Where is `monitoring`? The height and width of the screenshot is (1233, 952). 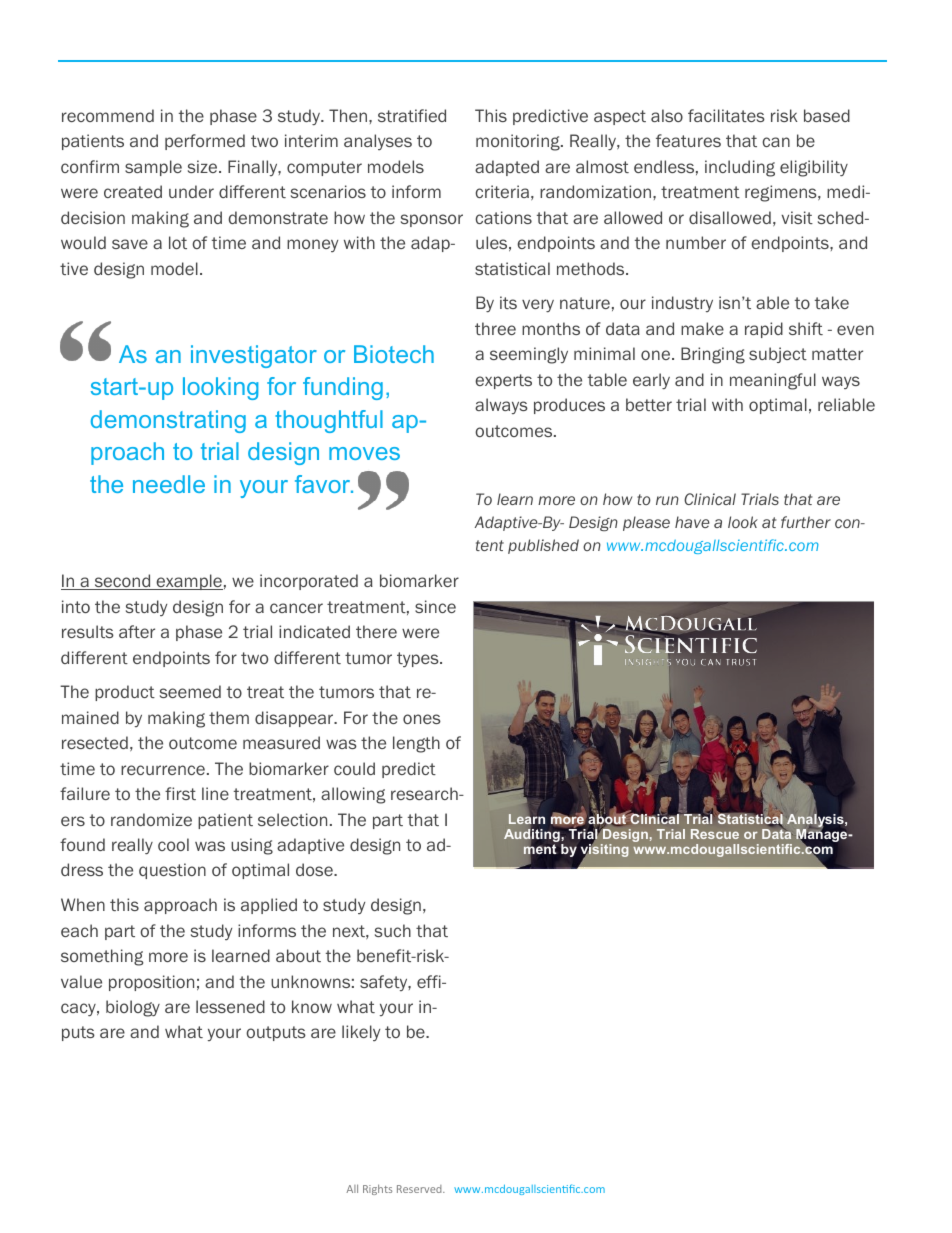 monitoring is located at coordinates (519, 142).
